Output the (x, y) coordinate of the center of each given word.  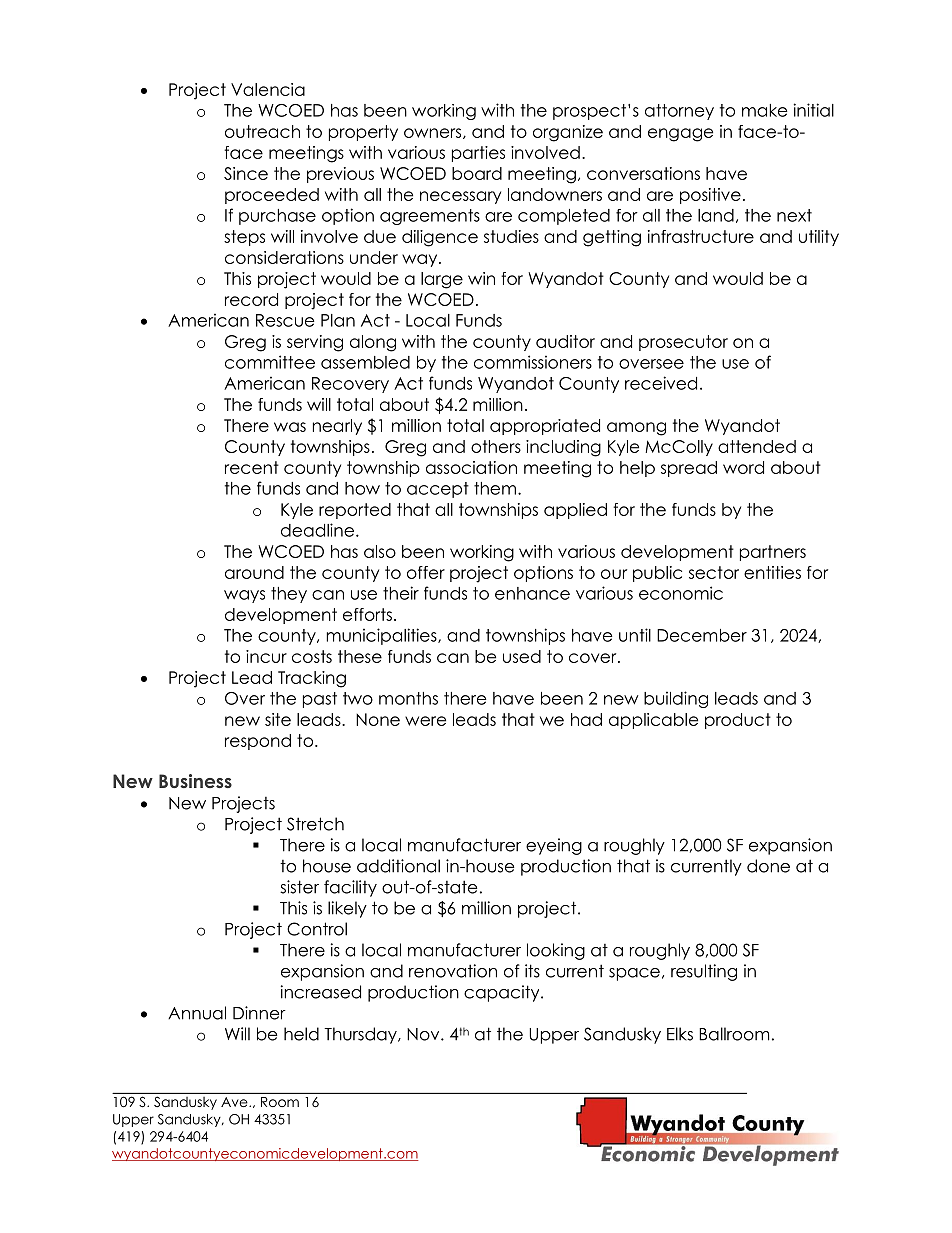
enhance (532, 593)
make (765, 110)
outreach (262, 131)
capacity (503, 993)
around (254, 572)
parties (478, 154)
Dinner (259, 1013)
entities (772, 572)
